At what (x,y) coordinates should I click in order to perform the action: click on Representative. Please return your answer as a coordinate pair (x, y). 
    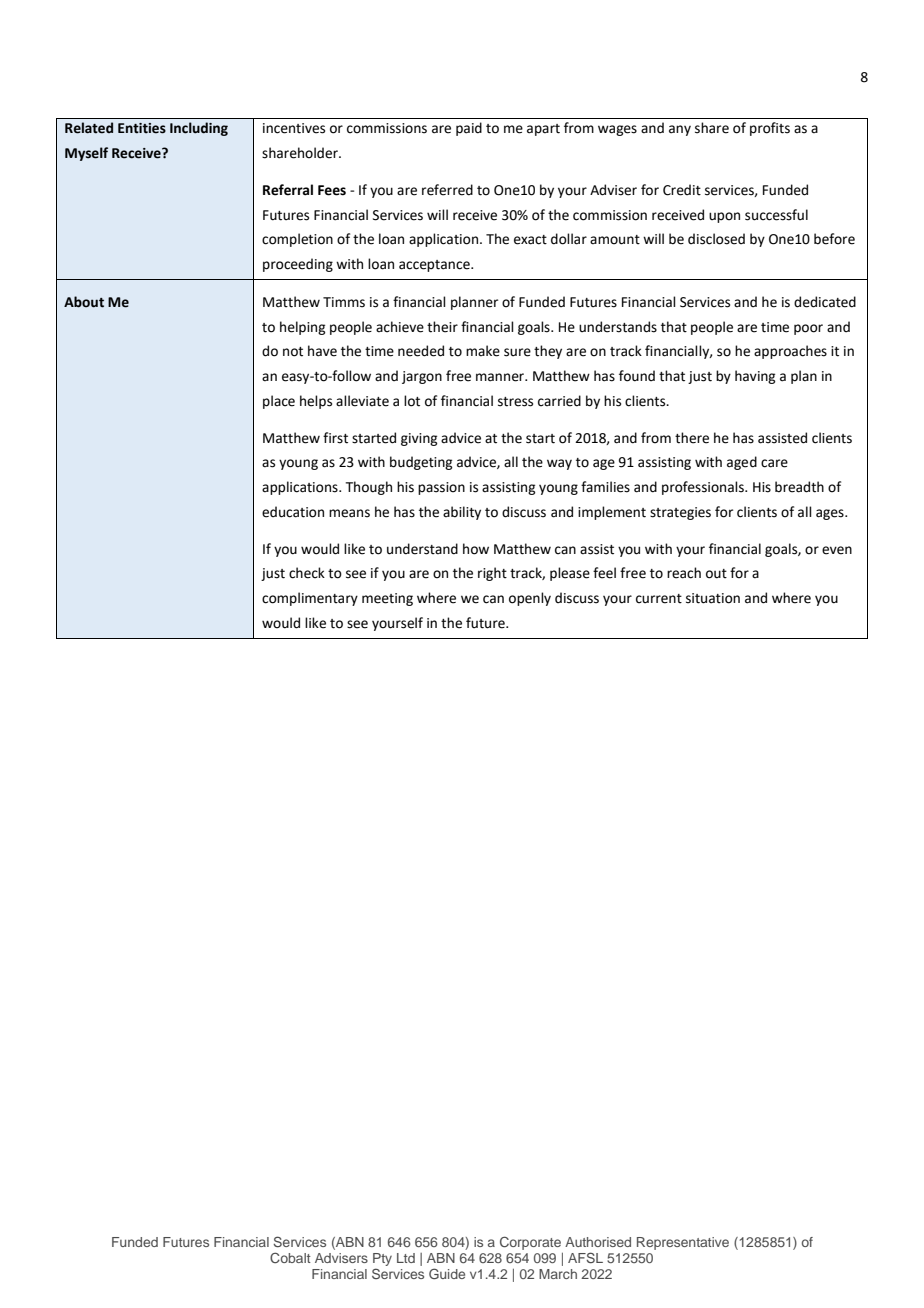
    Looking at the image, I should click on (683, 1243).
